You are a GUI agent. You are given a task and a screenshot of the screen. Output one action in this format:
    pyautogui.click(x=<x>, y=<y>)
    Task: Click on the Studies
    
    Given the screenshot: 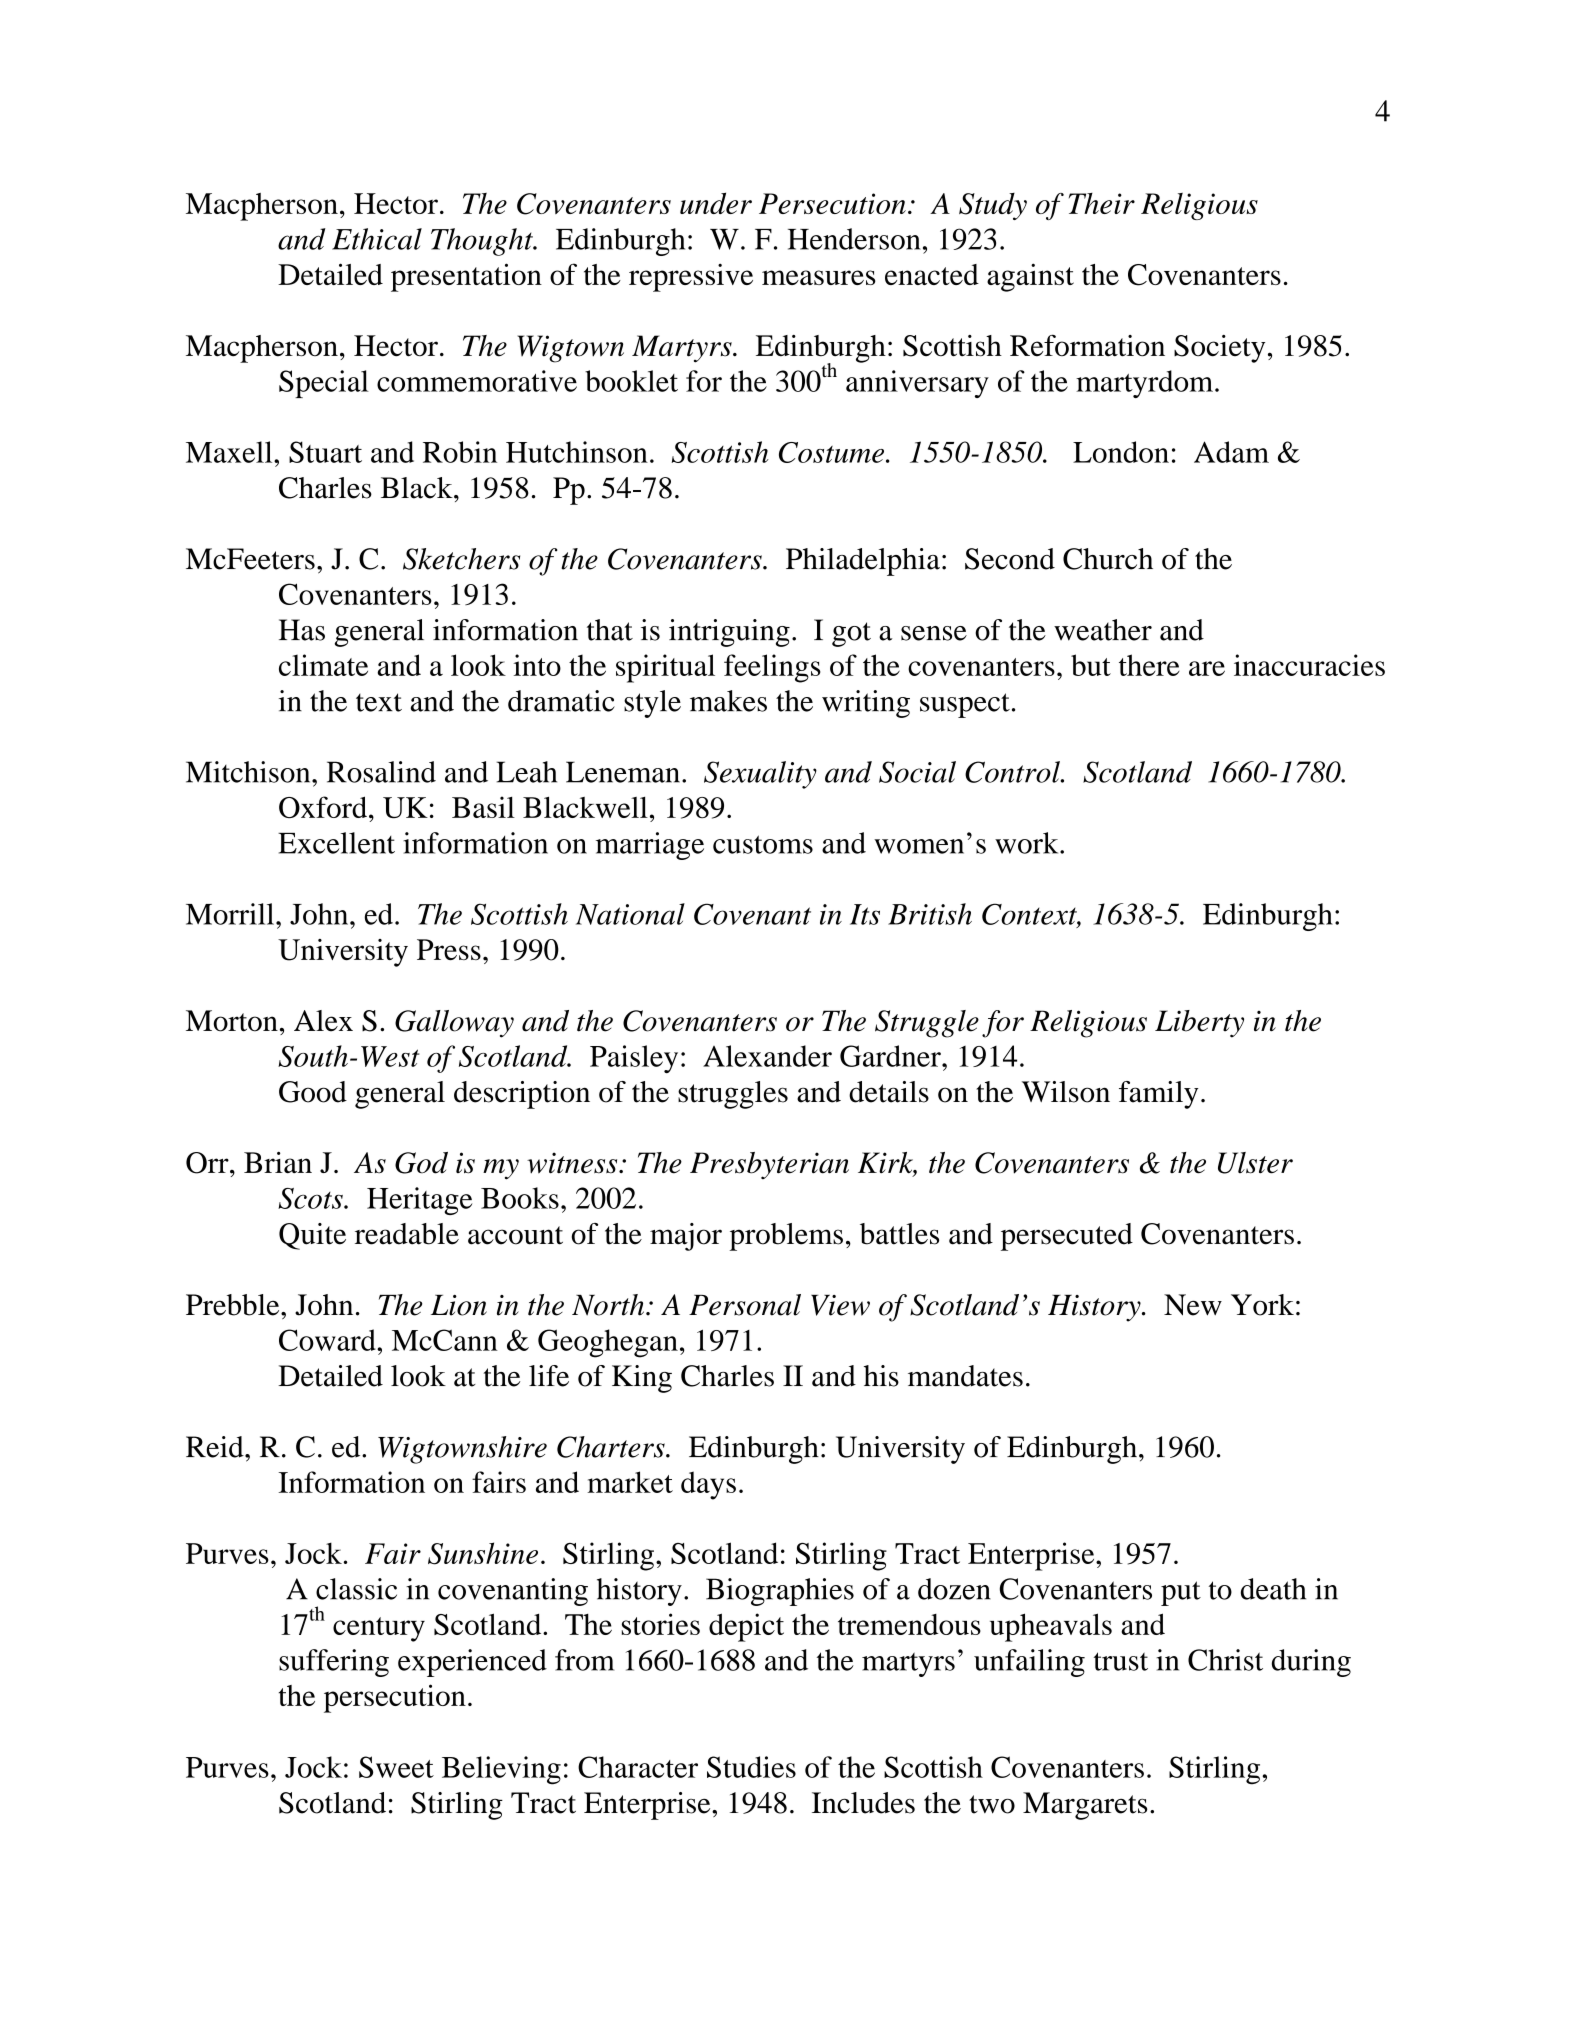 What is the action you would take?
    pyautogui.click(x=751, y=1767)
